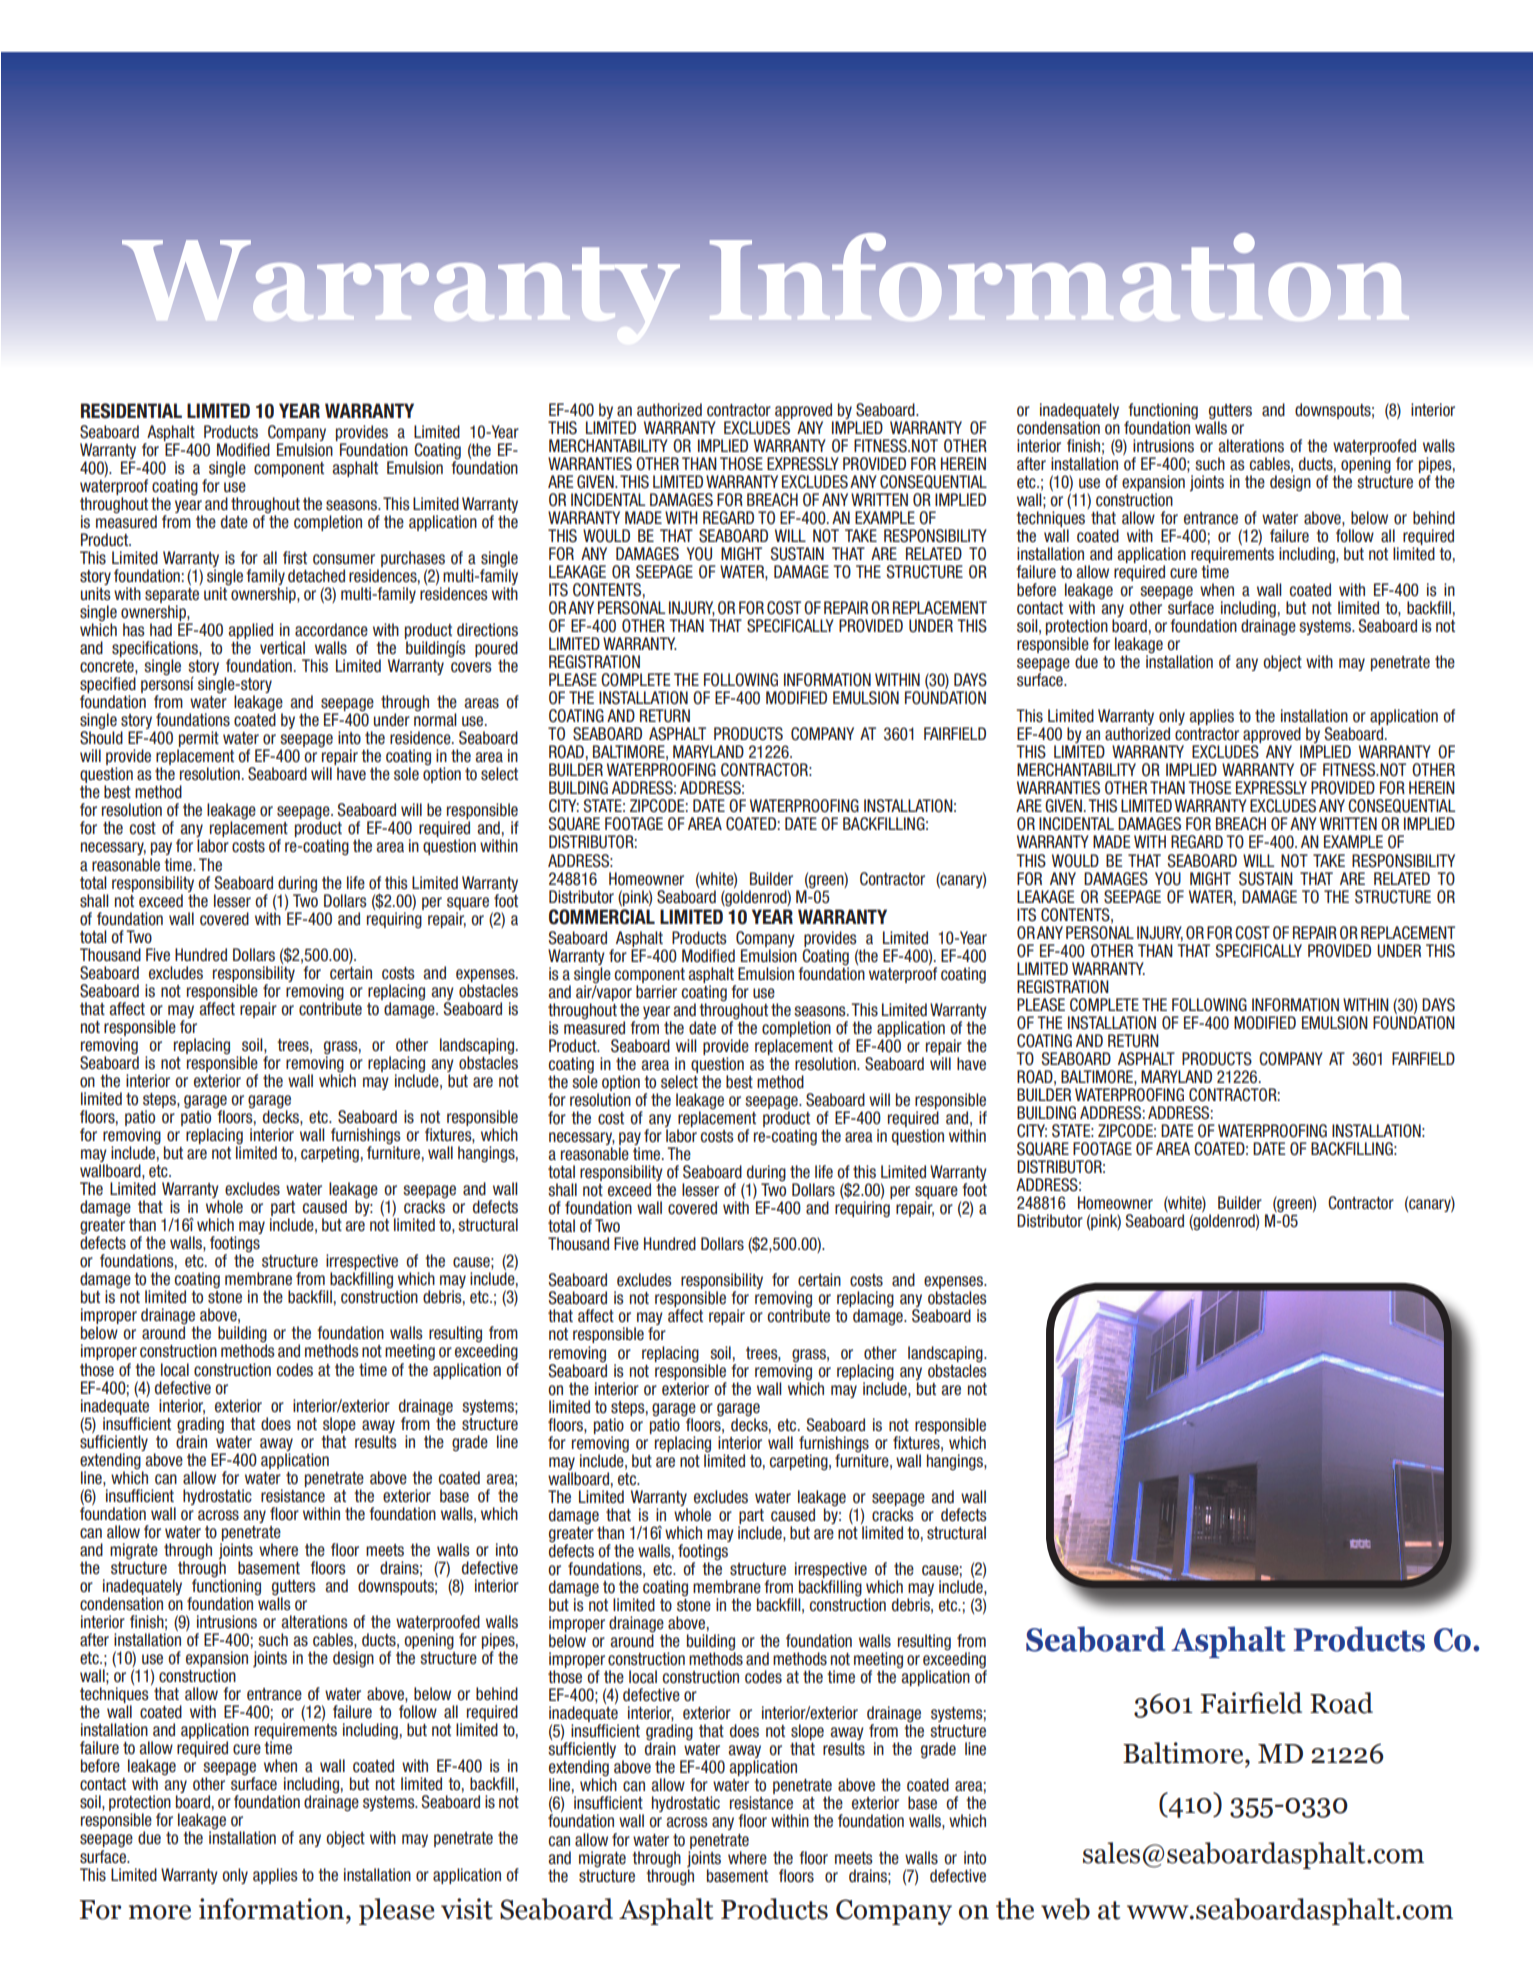 Image resolution: width=1533 pixels, height=1984 pixels. Describe the element at coordinates (101, 737) in the screenshot. I see `Should` at that location.
